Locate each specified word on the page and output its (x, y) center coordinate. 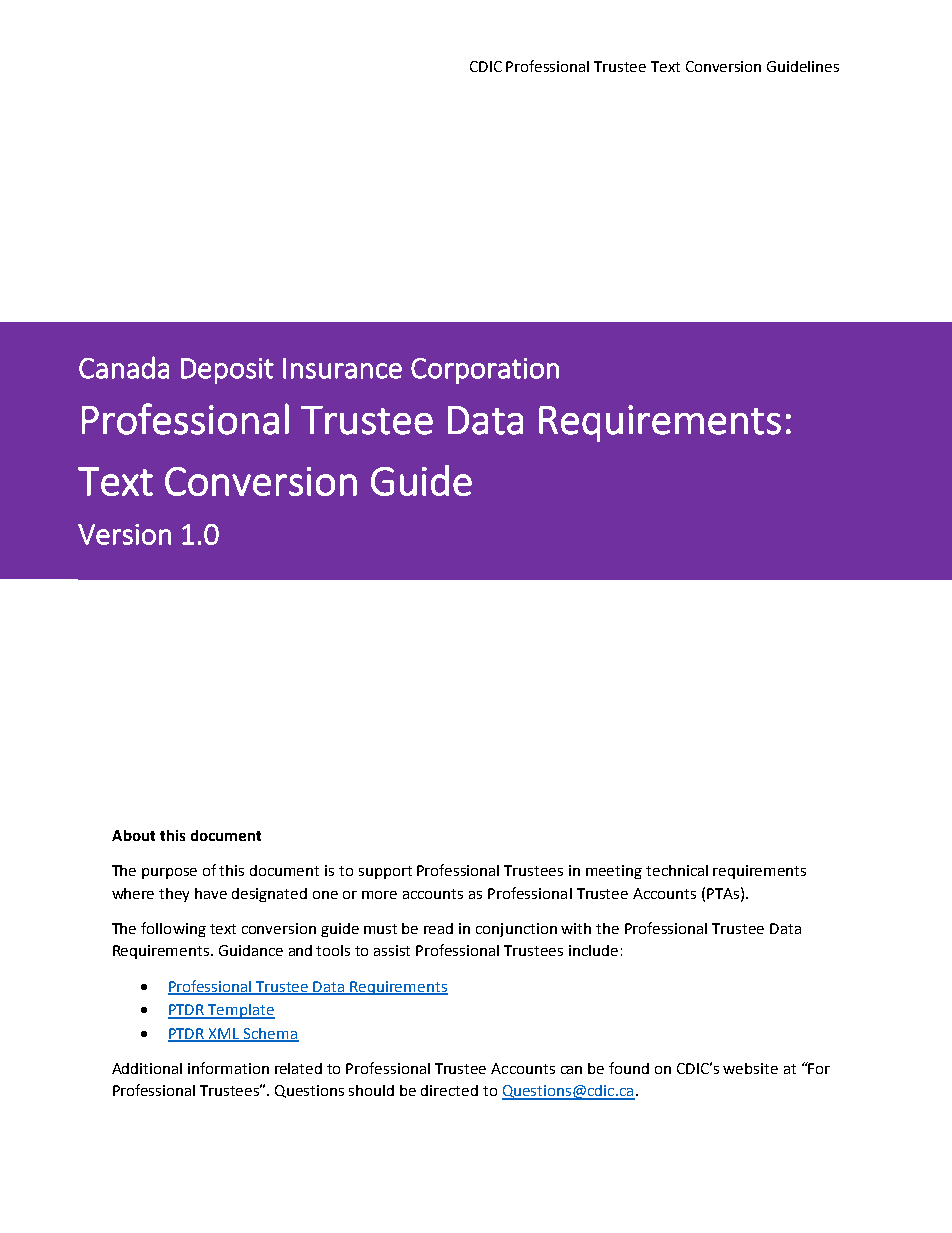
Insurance (342, 368)
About (133, 835)
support (385, 872)
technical (677, 870)
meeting (614, 872)
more (379, 895)
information (228, 1068)
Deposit (227, 371)
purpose (169, 873)
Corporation (485, 371)
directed (449, 1090)
